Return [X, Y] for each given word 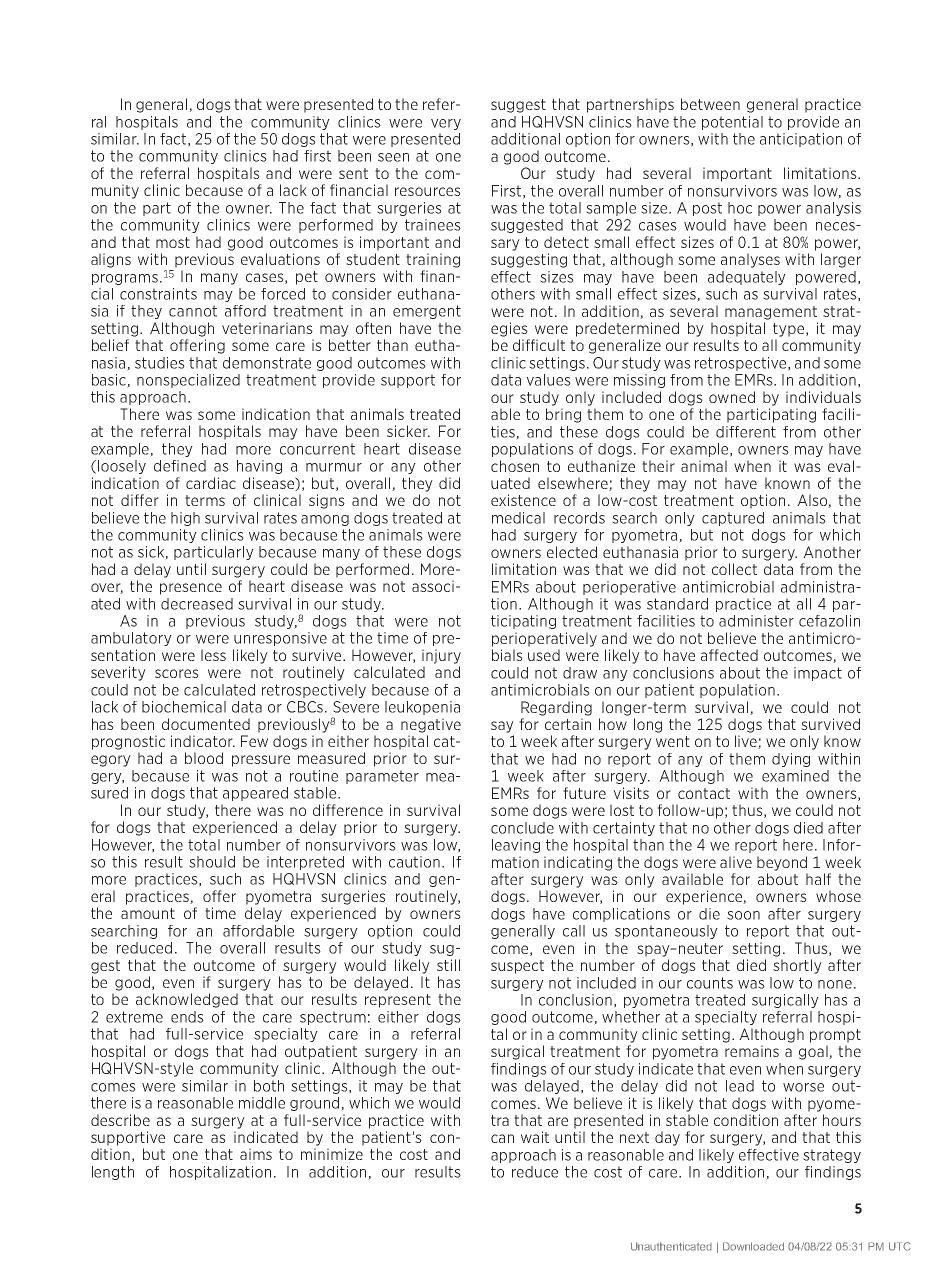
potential [732, 123]
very [446, 124]
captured [733, 519]
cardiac [211, 483]
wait [535, 1137]
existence [523, 500]
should [212, 862]
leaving [516, 846]
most [173, 242]
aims [256, 1154]
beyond [782, 863]
